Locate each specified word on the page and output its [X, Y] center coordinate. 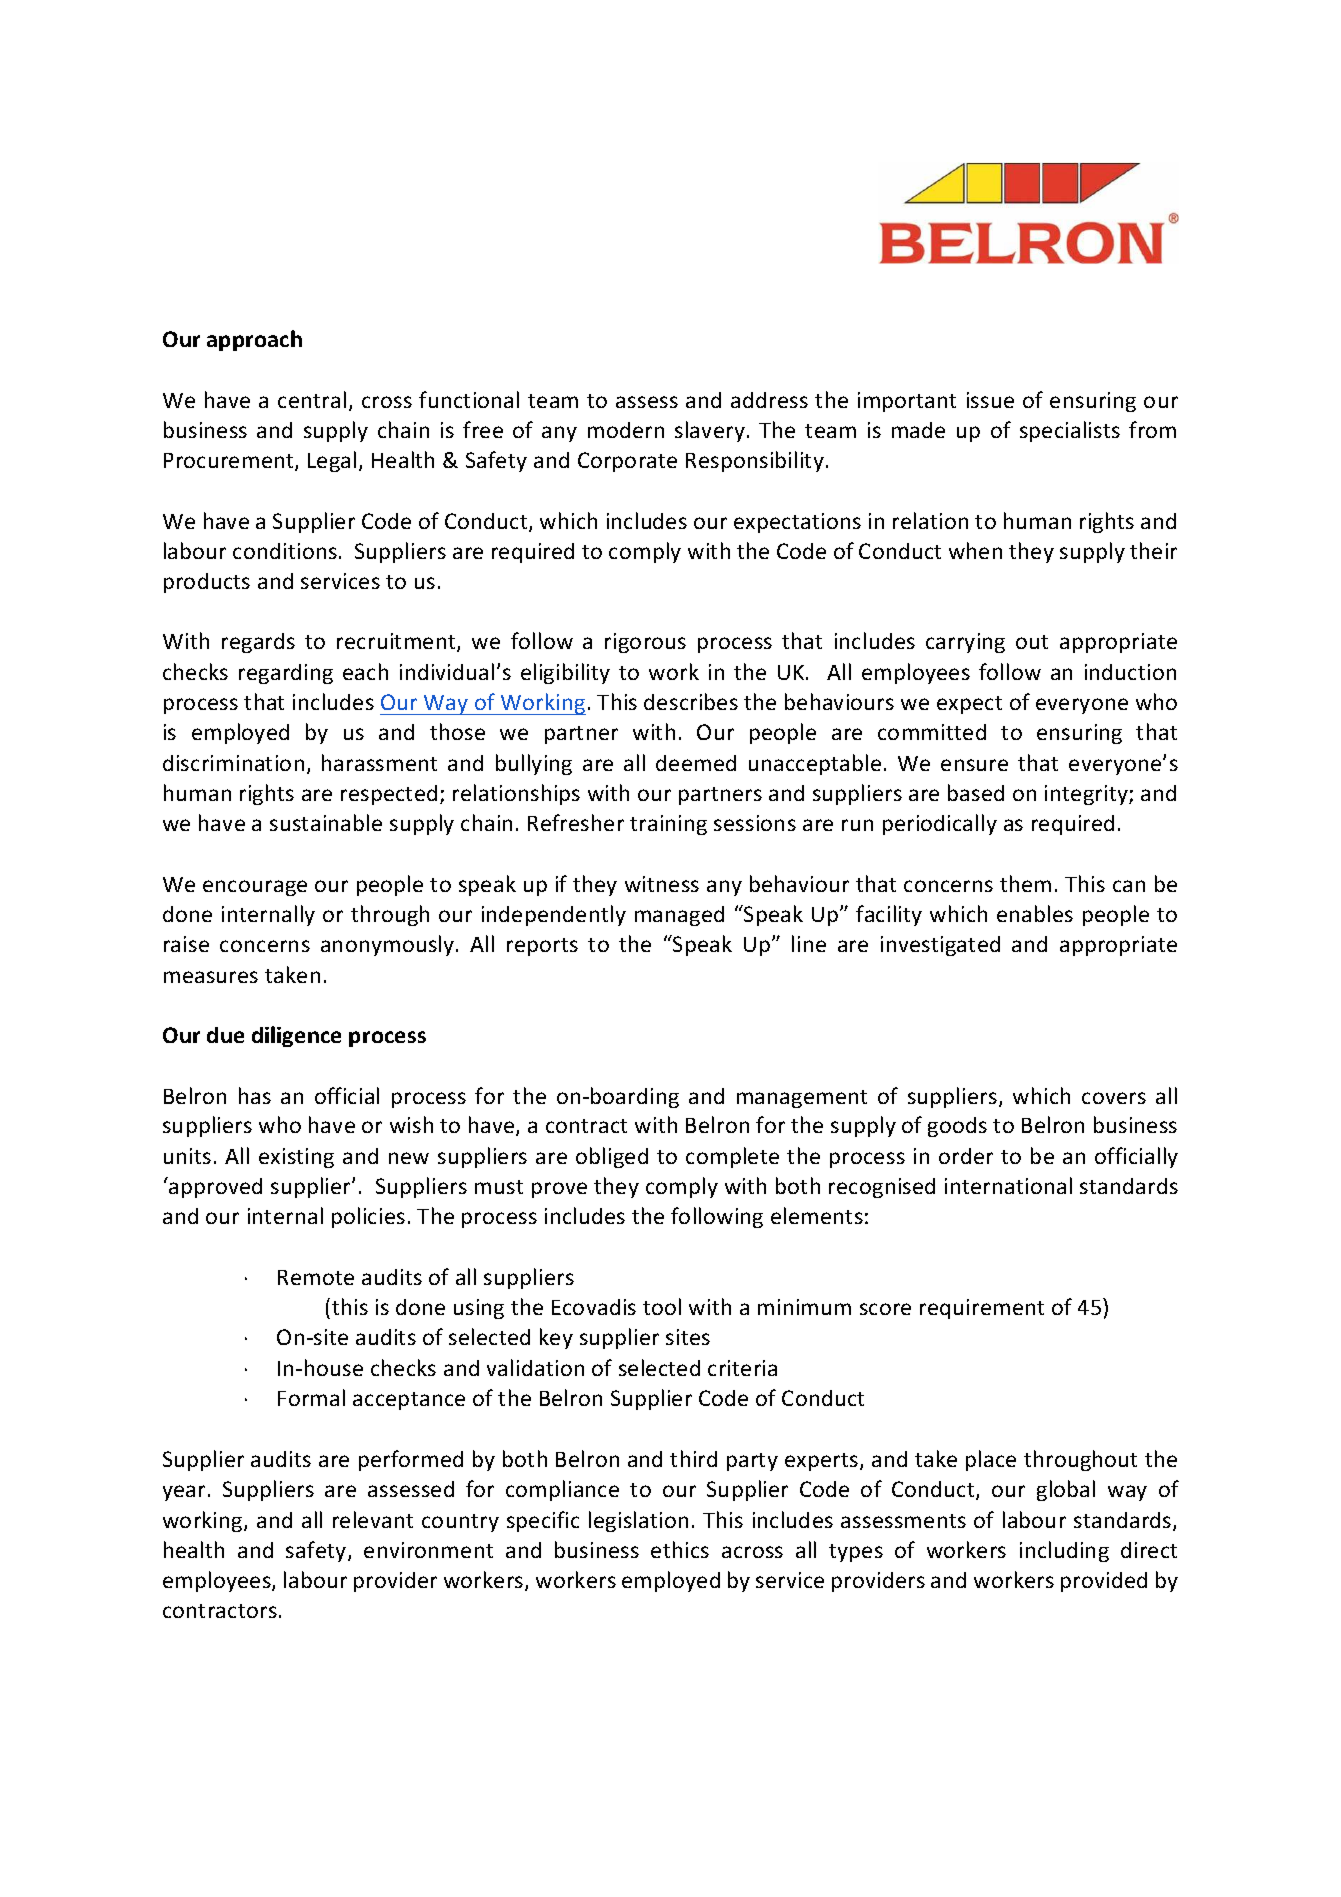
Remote [316, 1277]
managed [679, 916]
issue [990, 400]
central [312, 399]
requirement [982, 1309]
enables [1035, 913]
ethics [680, 1549]
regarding [286, 674]
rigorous [645, 643]
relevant [373, 1519]
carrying [965, 643]
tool [662, 1306]
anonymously [389, 945]
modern [626, 430]
